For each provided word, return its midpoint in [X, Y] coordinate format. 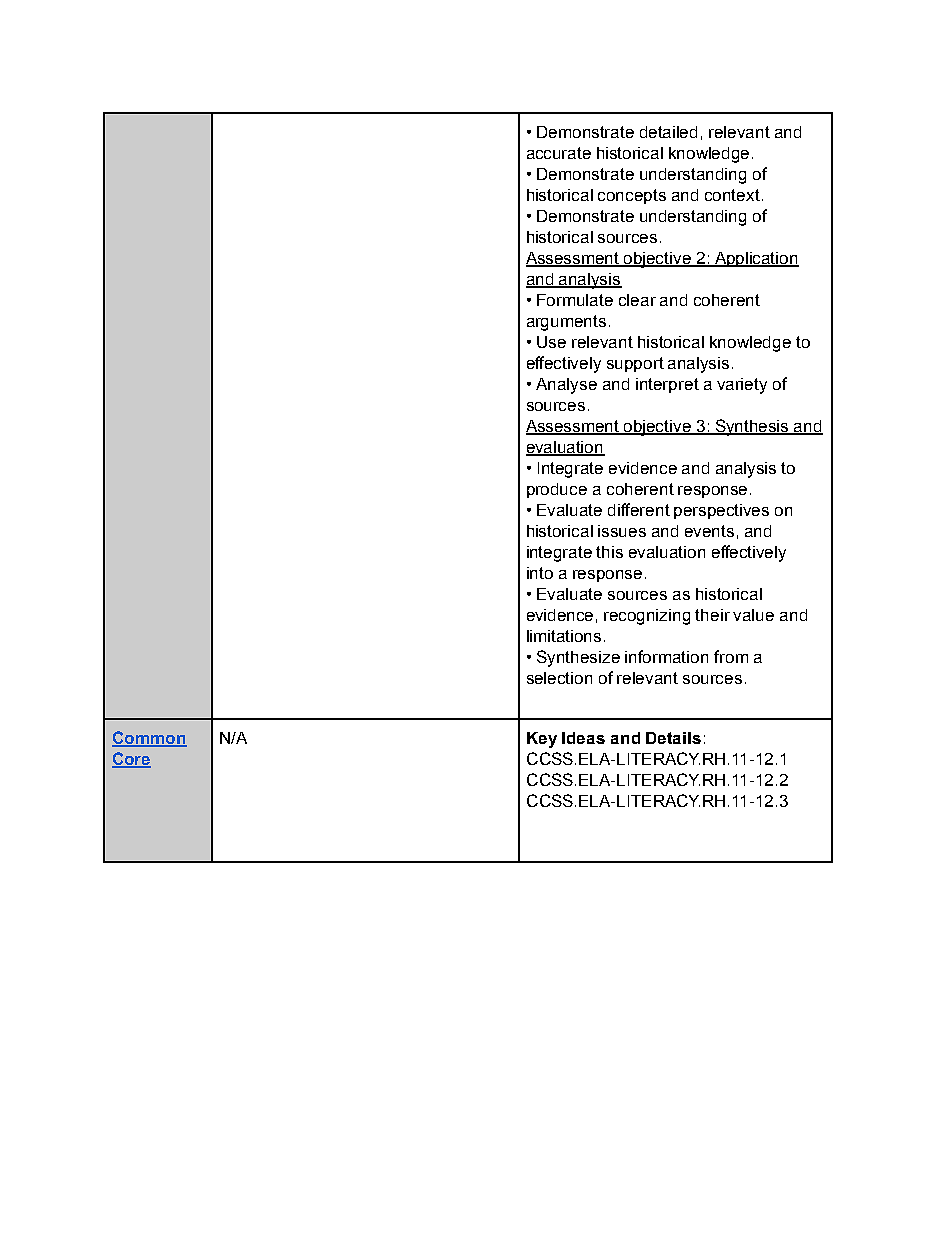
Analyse [566, 386]
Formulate [575, 300]
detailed [668, 132]
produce [557, 490]
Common [149, 738]
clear [637, 300]
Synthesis [752, 427]
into [540, 573]
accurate [559, 153]
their [712, 615]
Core [131, 759]
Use [551, 342]
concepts [632, 196]
